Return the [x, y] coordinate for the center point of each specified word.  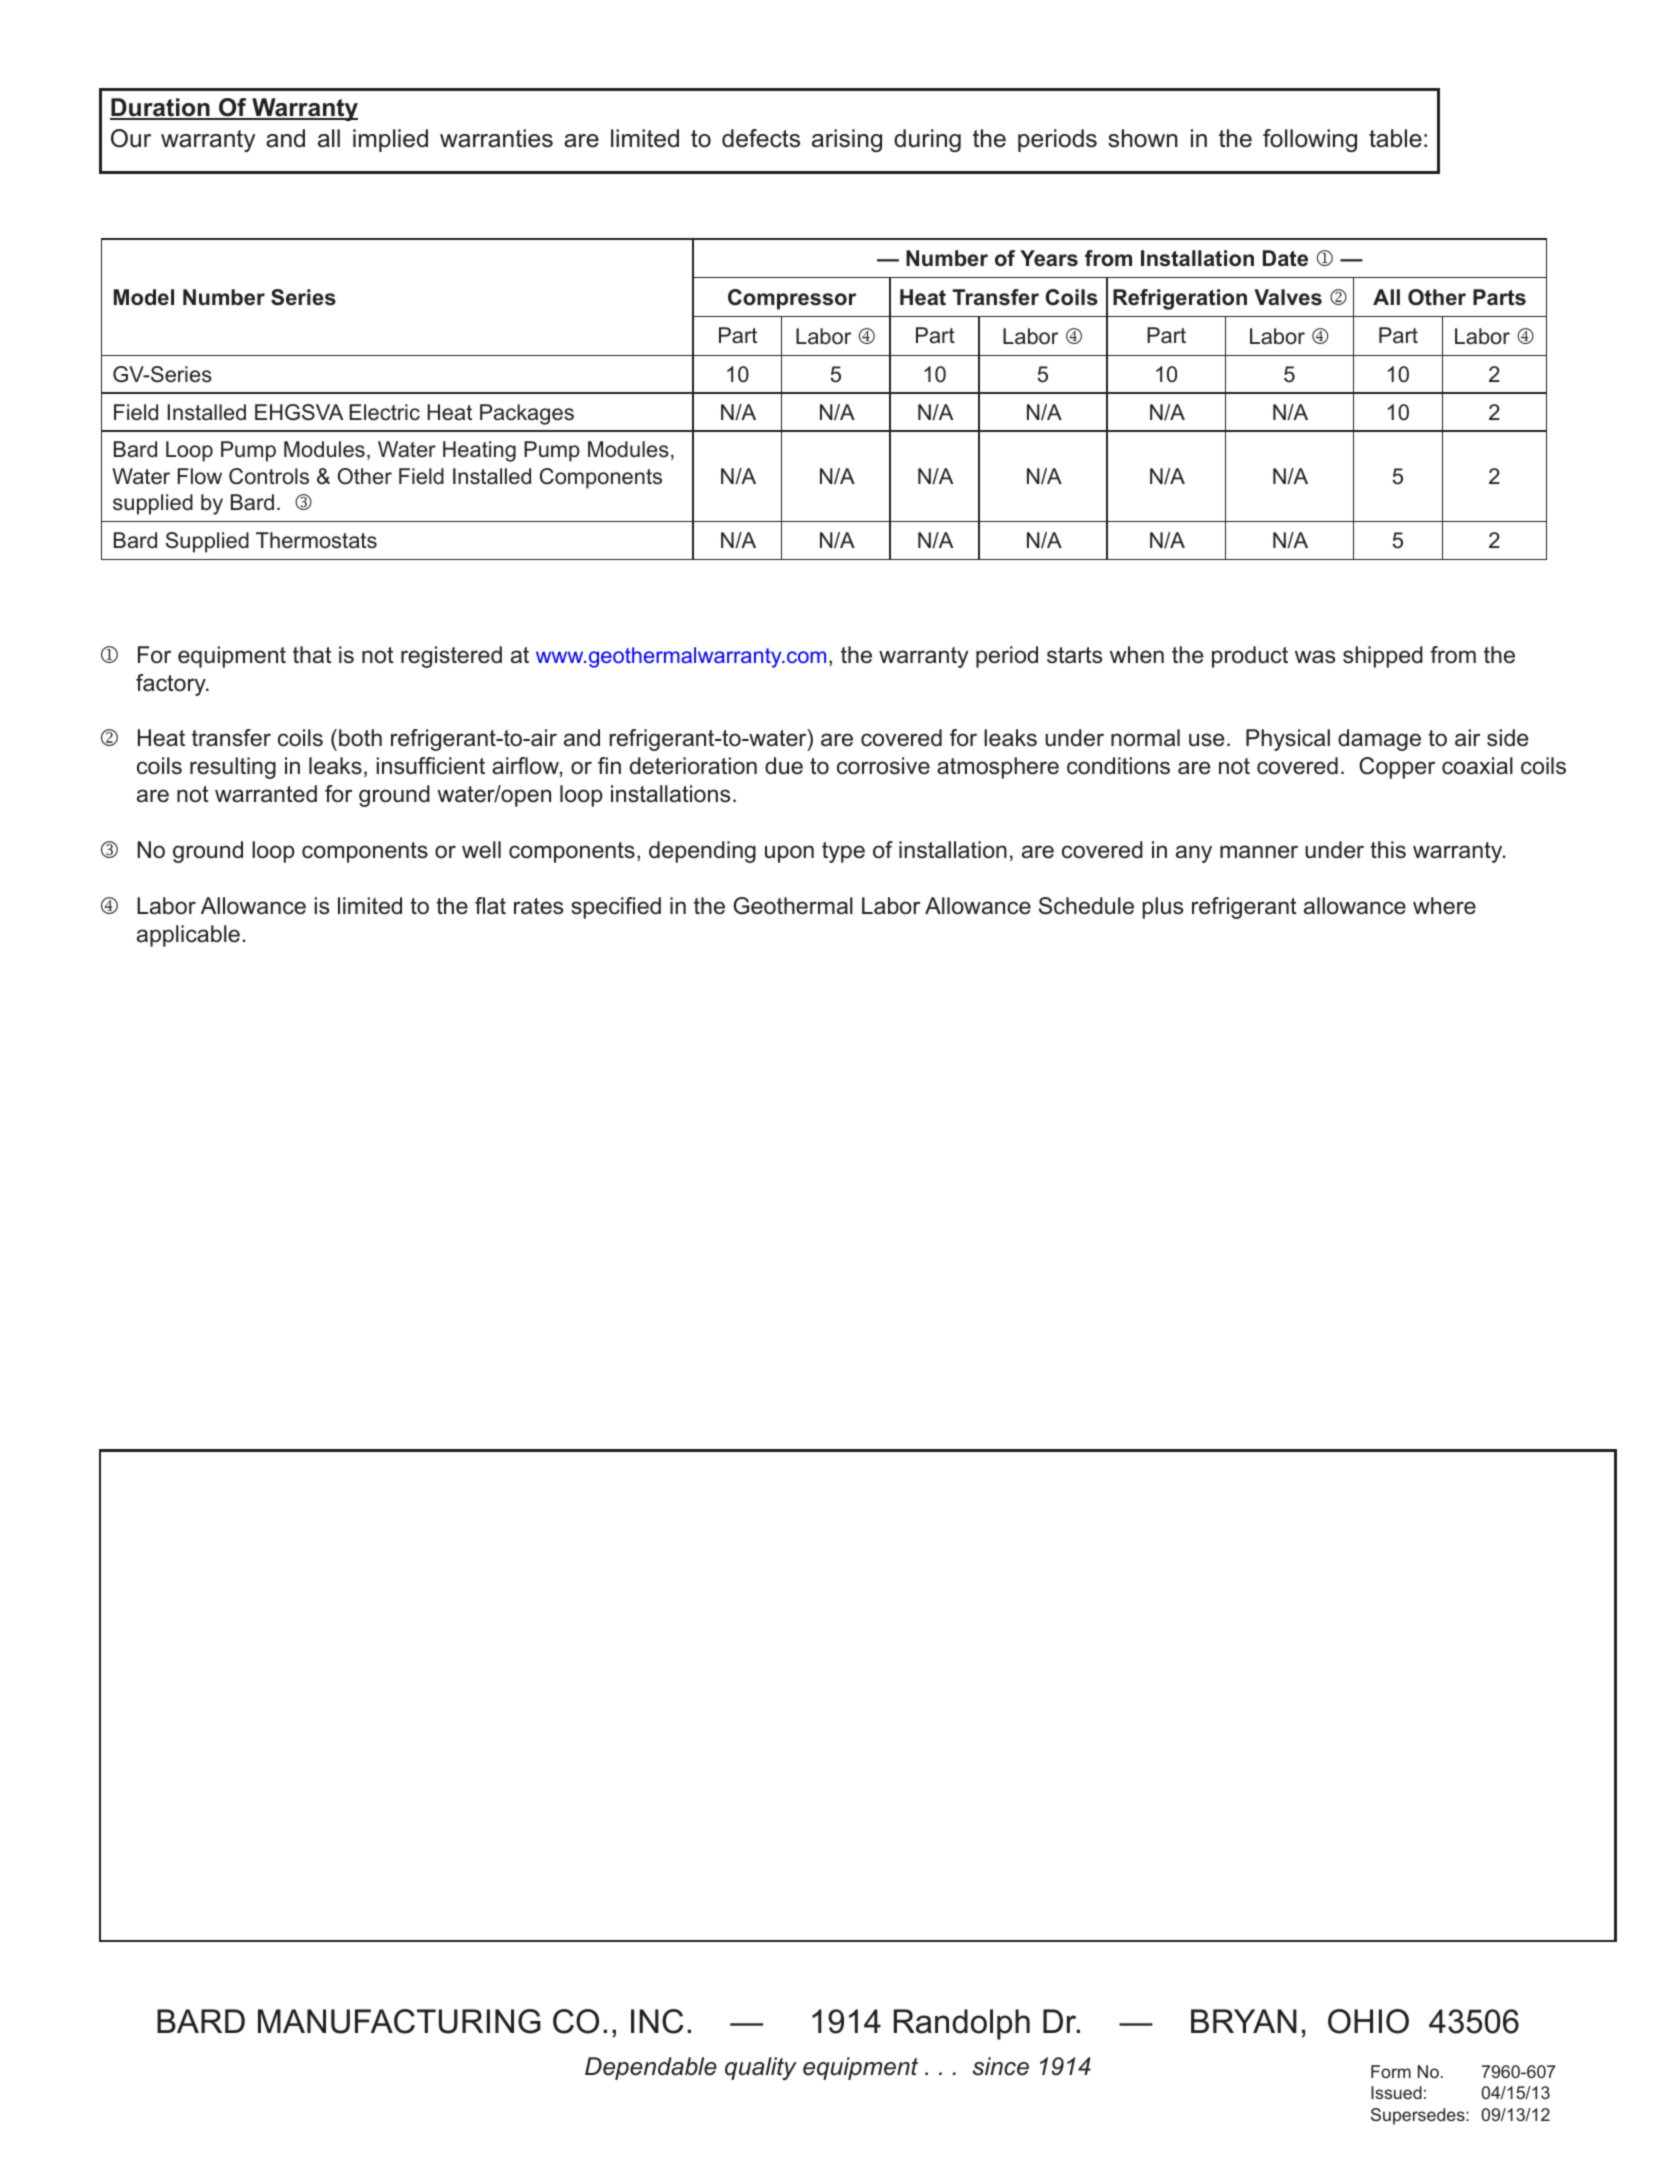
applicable [188, 936]
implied [390, 140]
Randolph [962, 2024]
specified [616, 908]
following [1310, 140]
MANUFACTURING [399, 2021]
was [1315, 657]
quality [761, 2068]
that [312, 655]
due [784, 766]
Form [1391, 2071]
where [1444, 906]
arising [847, 140]
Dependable [651, 2068]
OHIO [1368, 2021]
